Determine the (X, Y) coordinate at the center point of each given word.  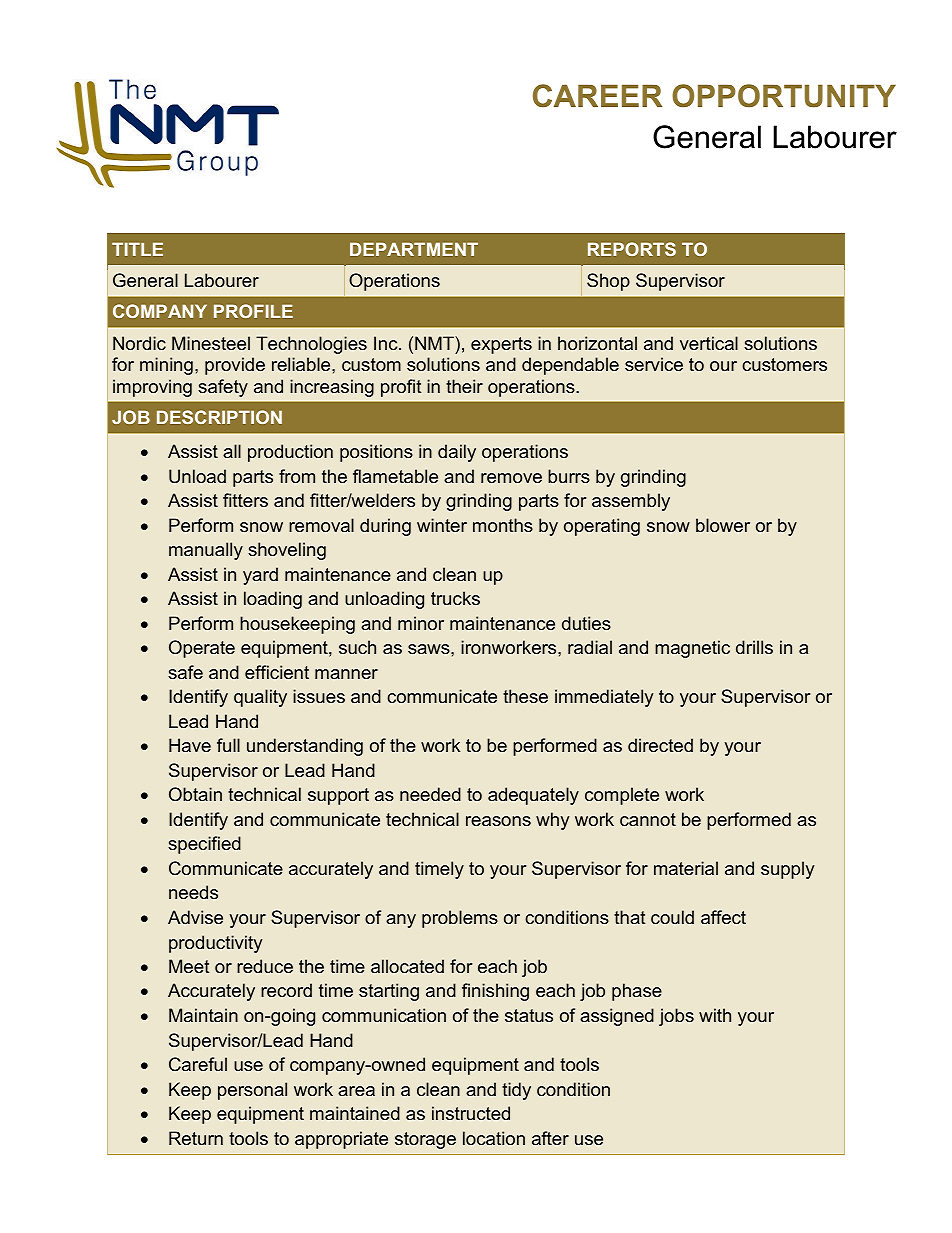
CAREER (597, 96)
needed (430, 794)
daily (457, 453)
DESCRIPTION (219, 417)
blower (723, 525)
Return (196, 1138)
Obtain (195, 794)
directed (660, 745)
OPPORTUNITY (784, 96)
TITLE (137, 249)
